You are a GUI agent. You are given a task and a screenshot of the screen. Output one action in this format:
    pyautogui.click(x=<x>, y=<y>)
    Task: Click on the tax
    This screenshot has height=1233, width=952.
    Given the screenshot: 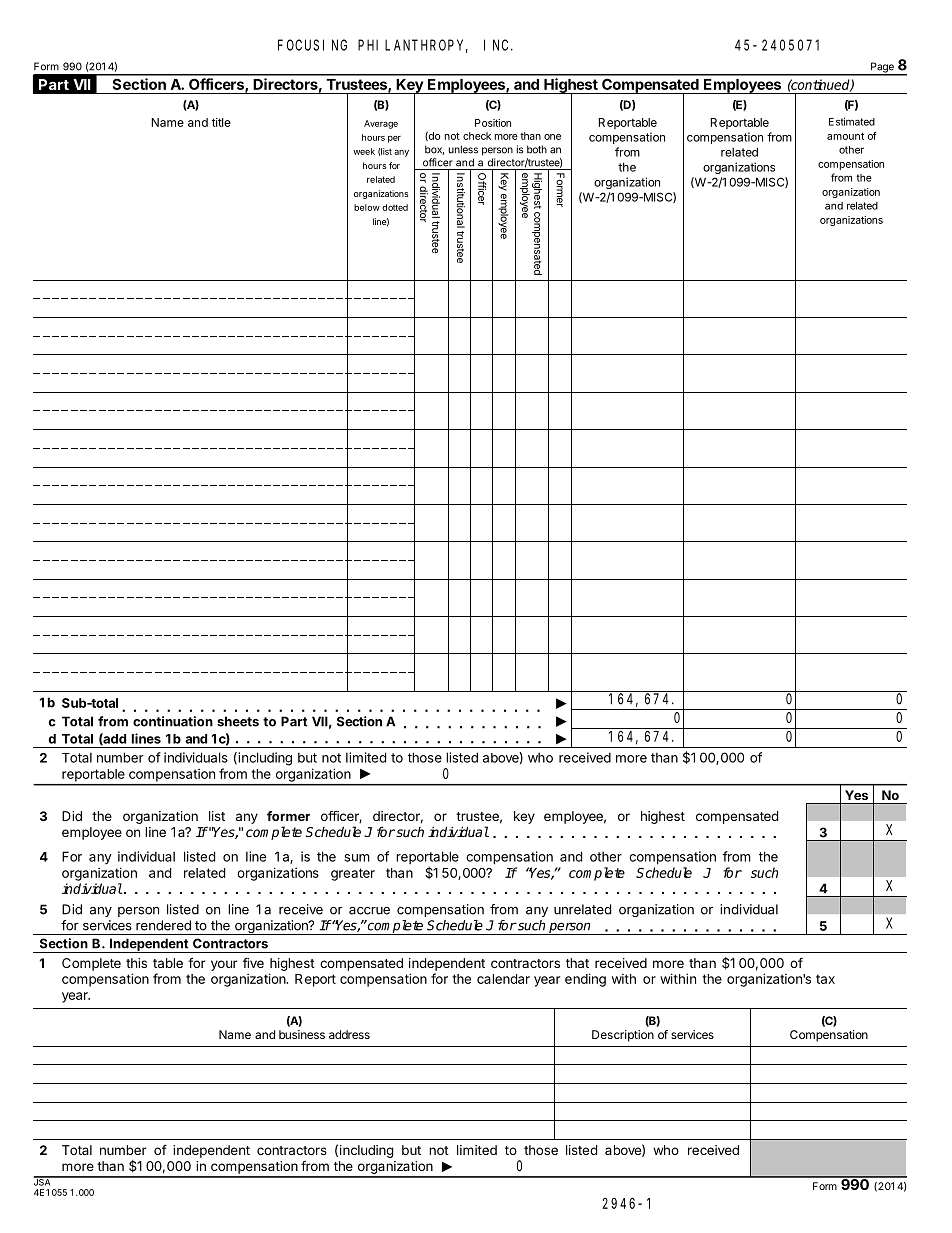 What is the action you would take?
    pyautogui.click(x=825, y=979)
